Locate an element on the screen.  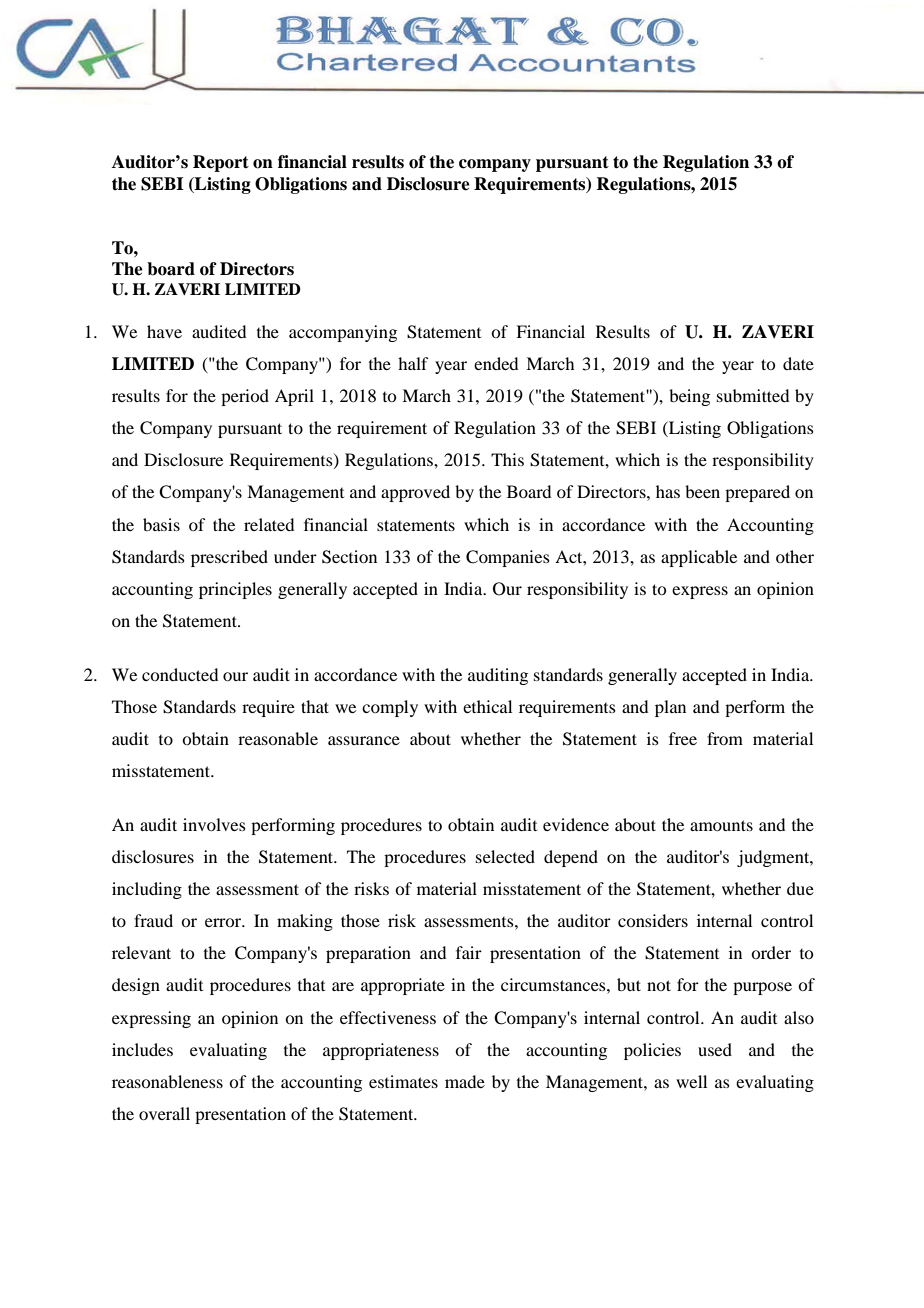
been is located at coordinates (702, 491).
